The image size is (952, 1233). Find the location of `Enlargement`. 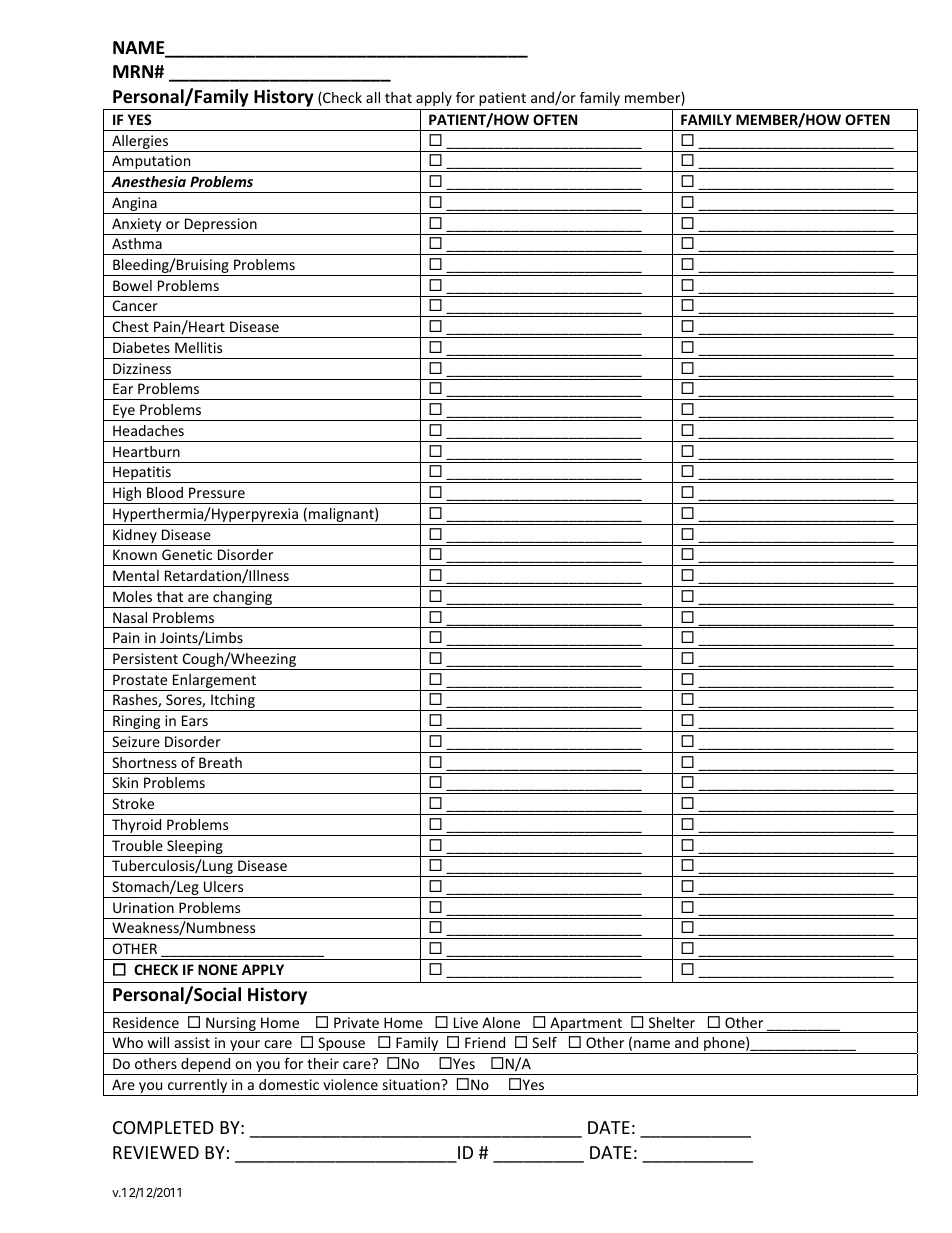

Enlargement is located at coordinates (214, 682).
